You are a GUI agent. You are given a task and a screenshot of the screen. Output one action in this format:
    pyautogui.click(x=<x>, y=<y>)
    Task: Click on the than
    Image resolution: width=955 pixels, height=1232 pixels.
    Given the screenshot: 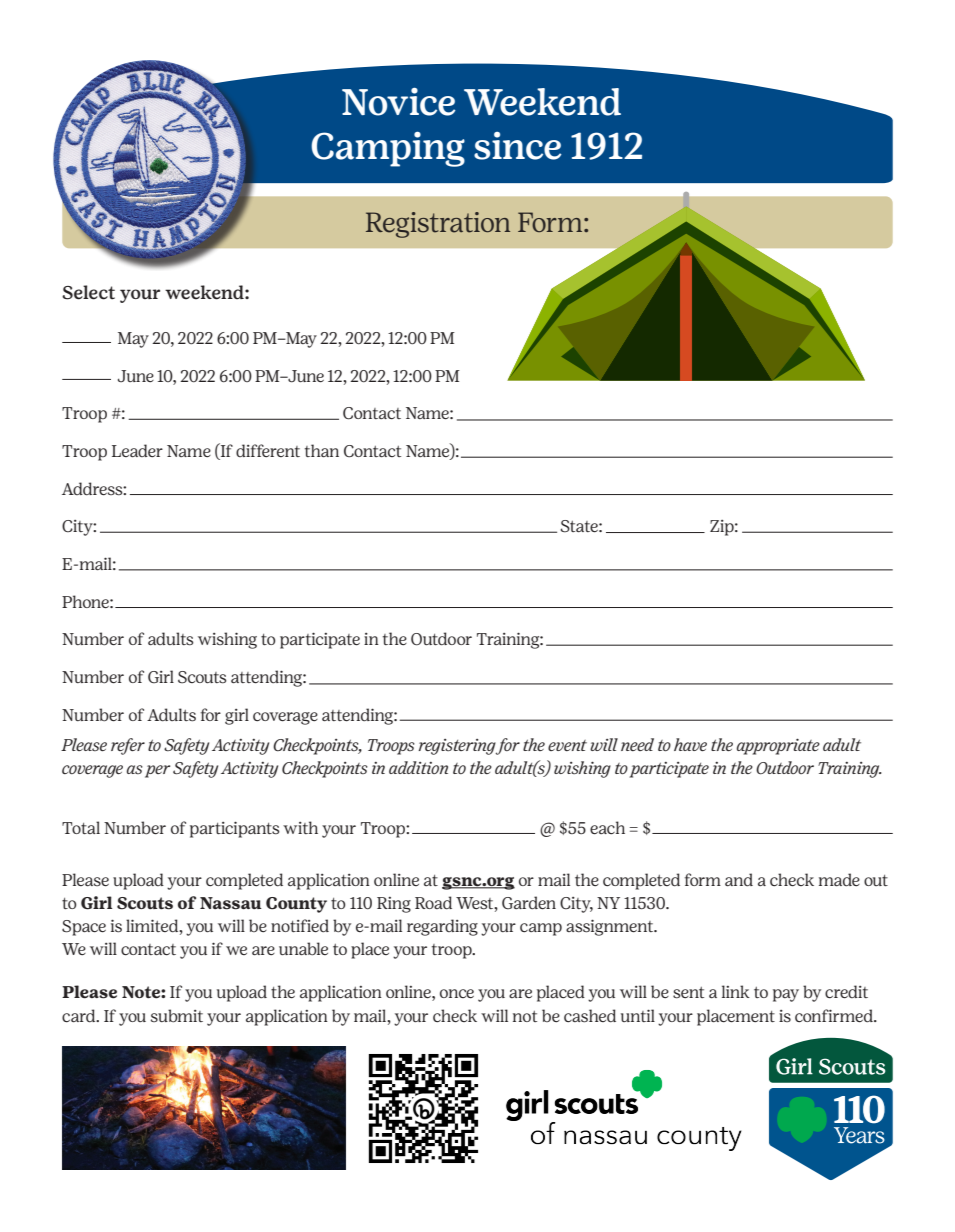 What is the action you would take?
    pyautogui.click(x=322, y=450)
